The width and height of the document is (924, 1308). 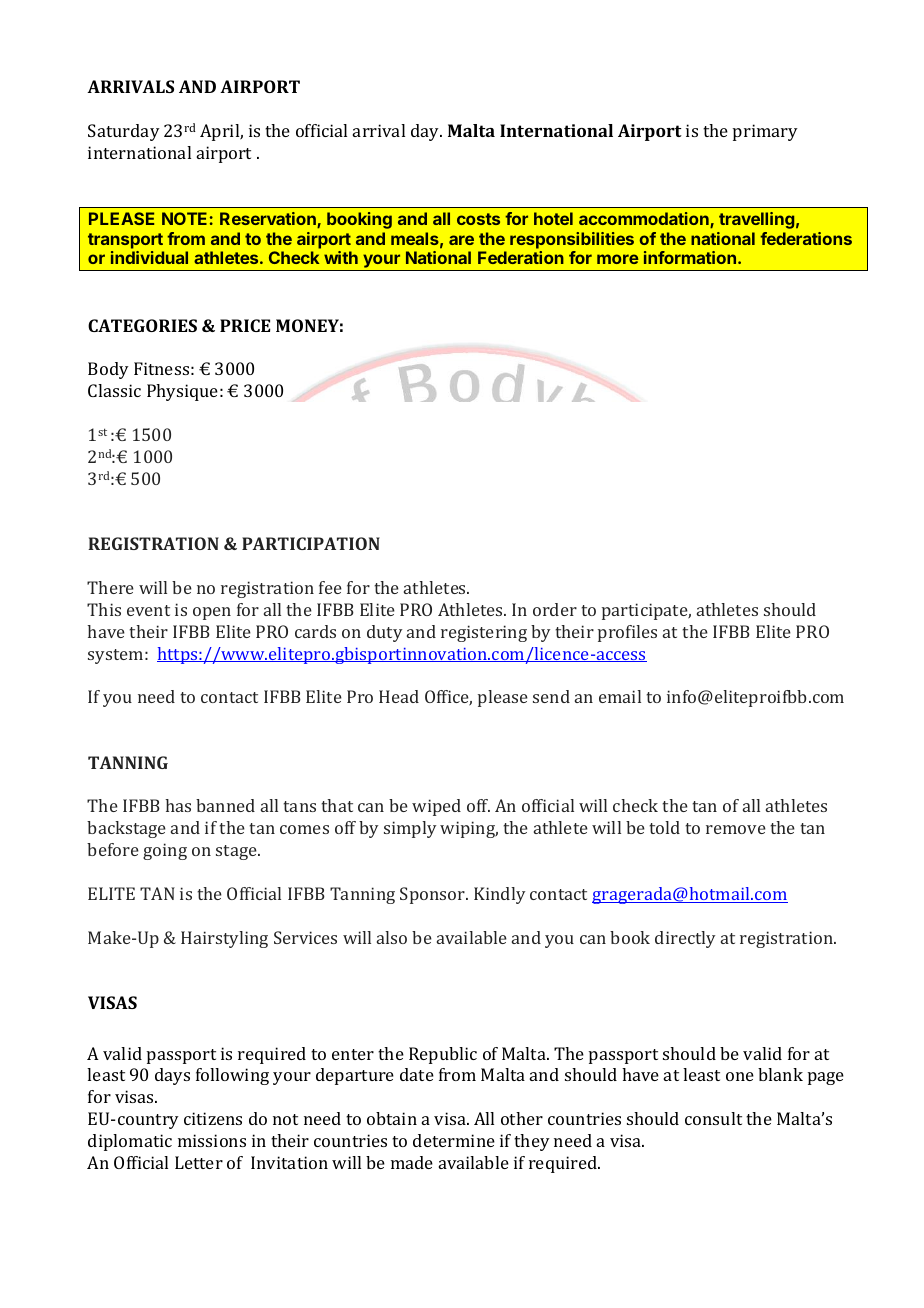 What do you see at coordinates (736, 829) in the document?
I see `remove` at bounding box center [736, 829].
